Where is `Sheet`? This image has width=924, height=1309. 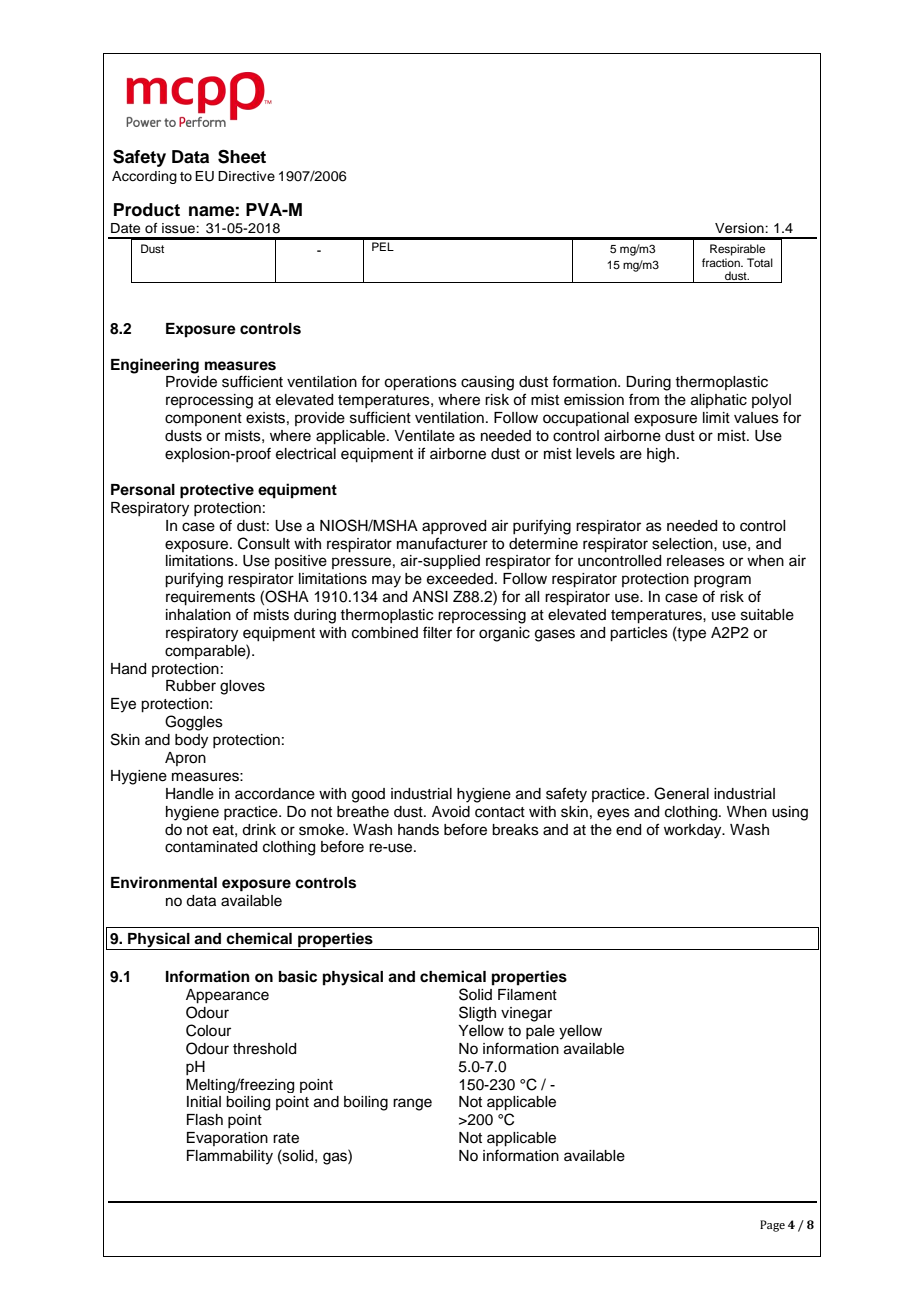
Sheet is located at coordinates (242, 156).
